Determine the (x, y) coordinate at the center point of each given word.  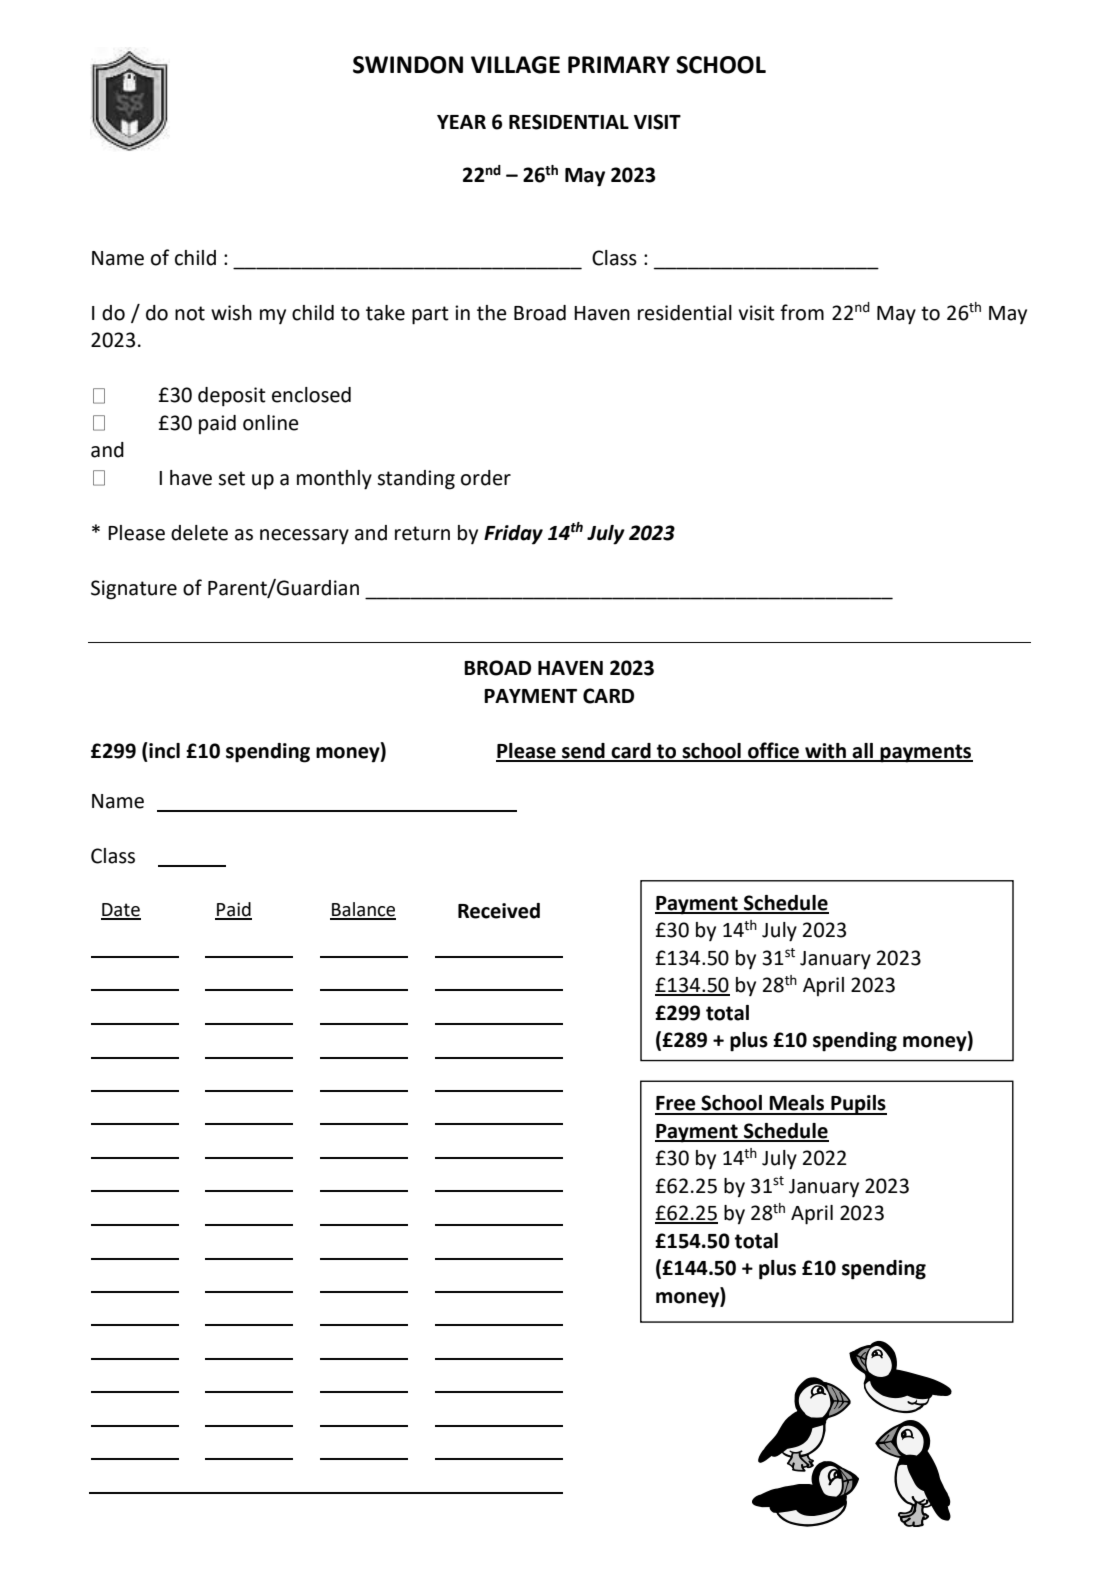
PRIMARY (619, 64)
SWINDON (408, 65)
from (802, 312)
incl (163, 750)
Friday (513, 535)
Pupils (858, 1105)
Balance (363, 910)
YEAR (461, 122)
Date (121, 911)
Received (499, 911)
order (486, 478)
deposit (232, 397)
